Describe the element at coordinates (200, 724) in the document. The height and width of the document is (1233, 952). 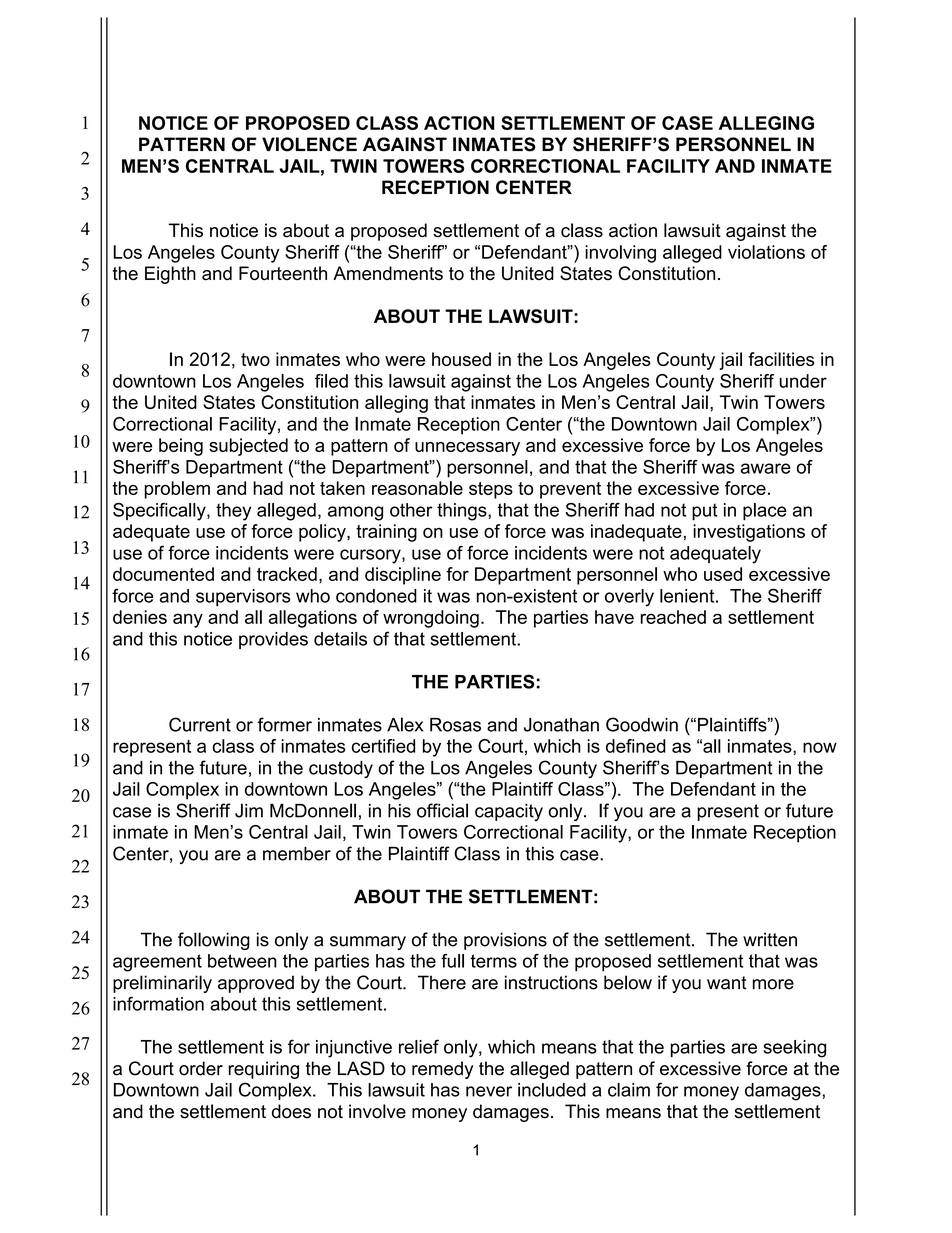
I see `Current` at that location.
